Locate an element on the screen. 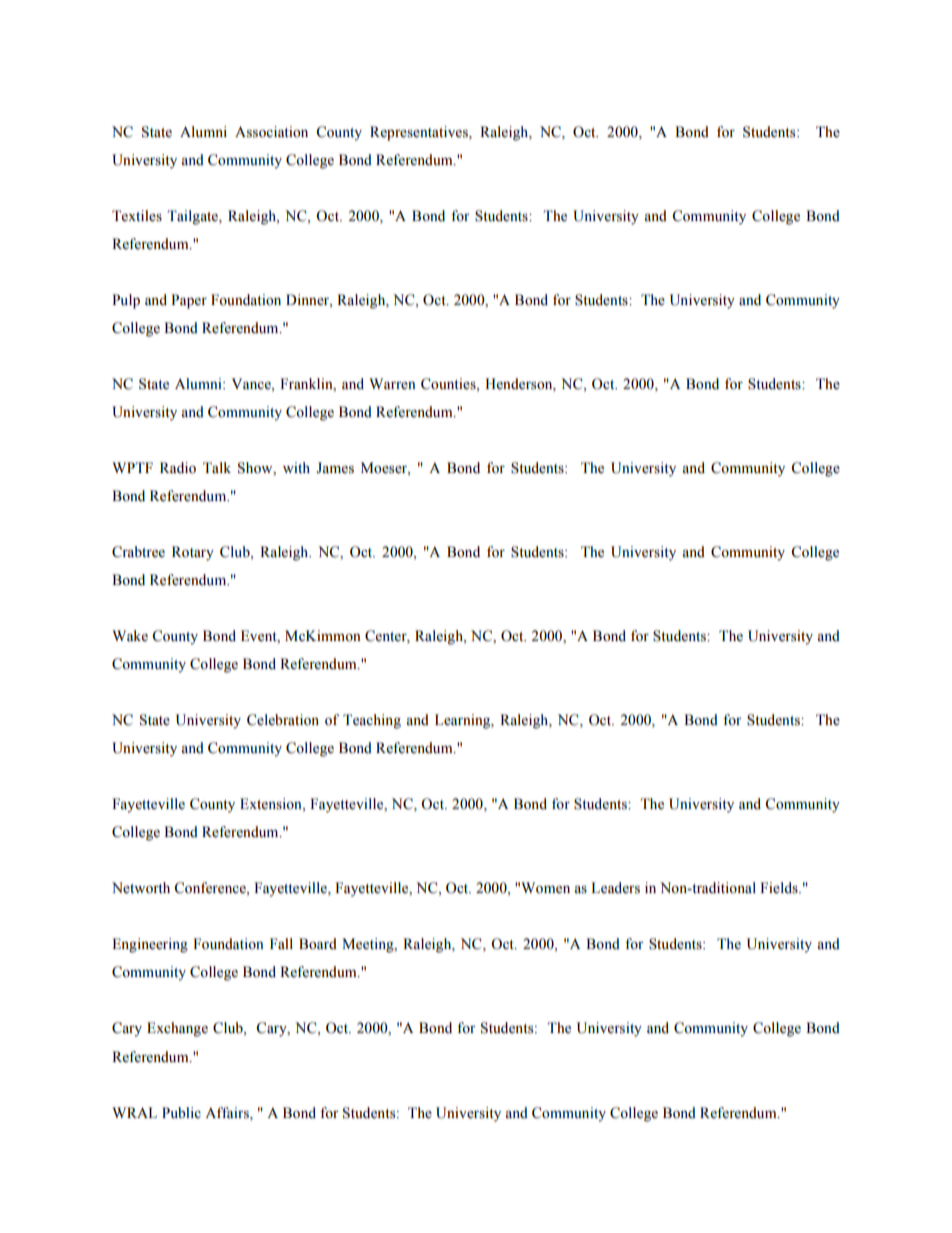 Image resolution: width=952 pixels, height=1233 pixels. Warren is located at coordinates (392, 384).
